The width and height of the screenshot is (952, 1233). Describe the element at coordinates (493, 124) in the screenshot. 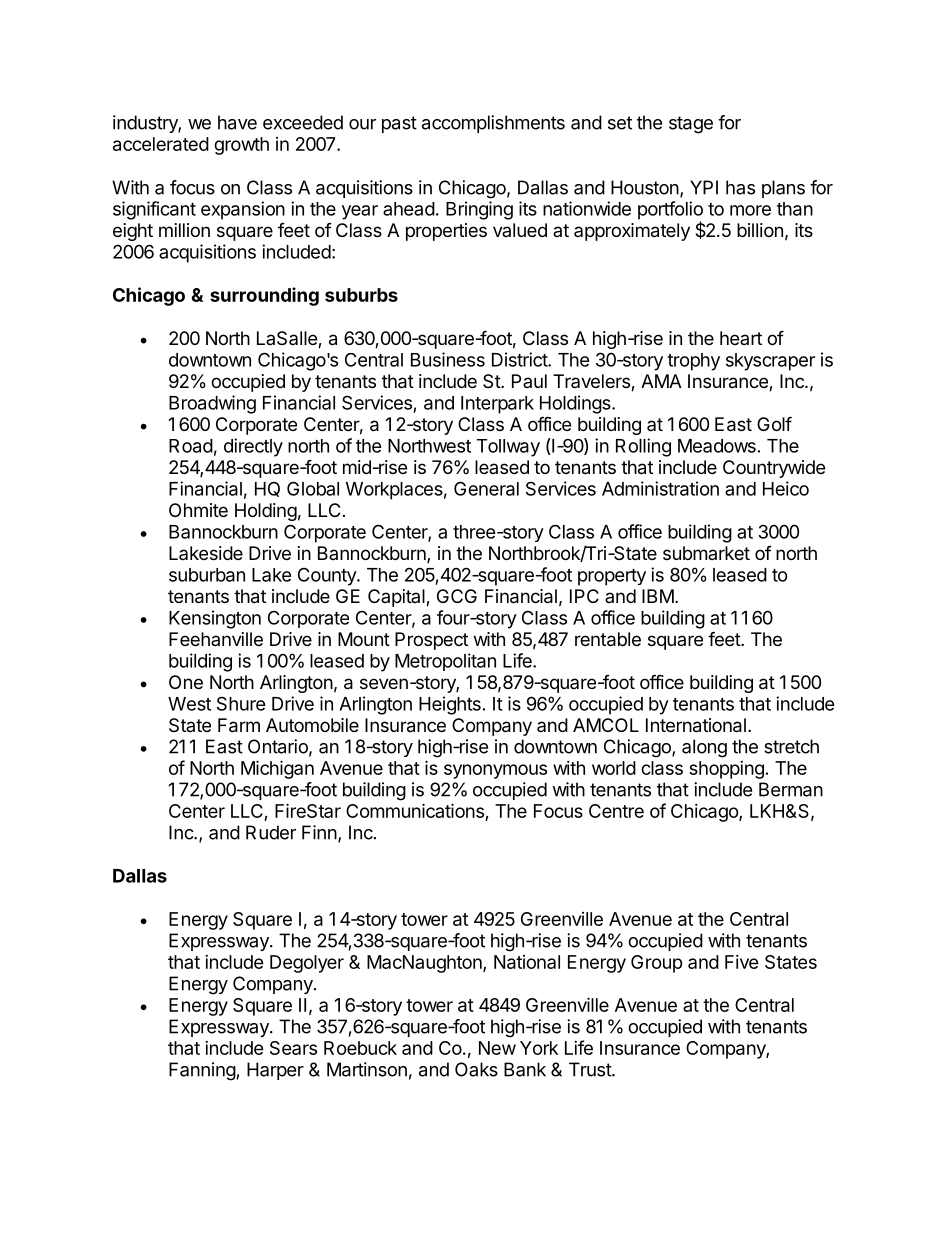

I see `accomplishments` at that location.
